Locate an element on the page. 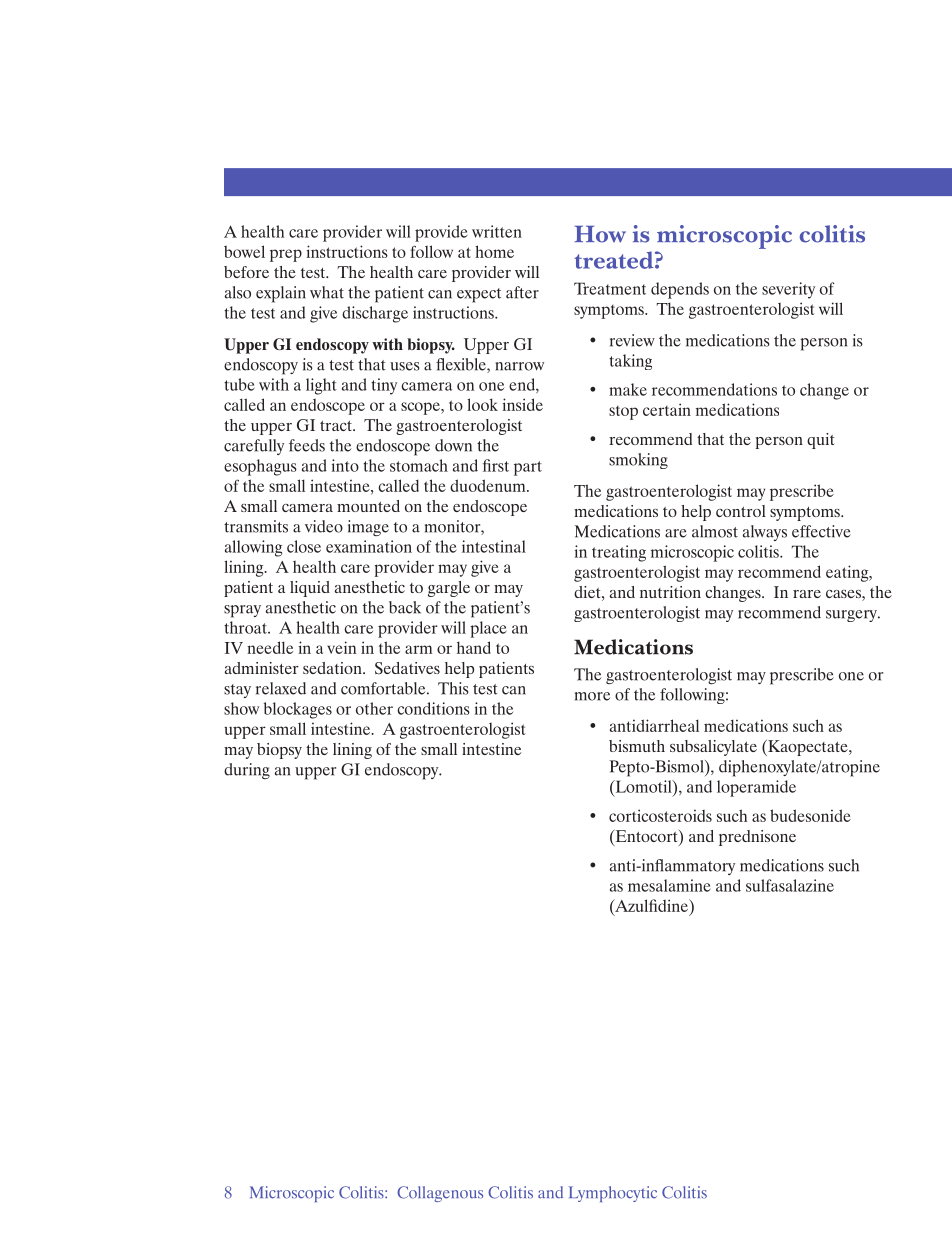 This image has width=952, height=1233. control is located at coordinates (741, 511).
